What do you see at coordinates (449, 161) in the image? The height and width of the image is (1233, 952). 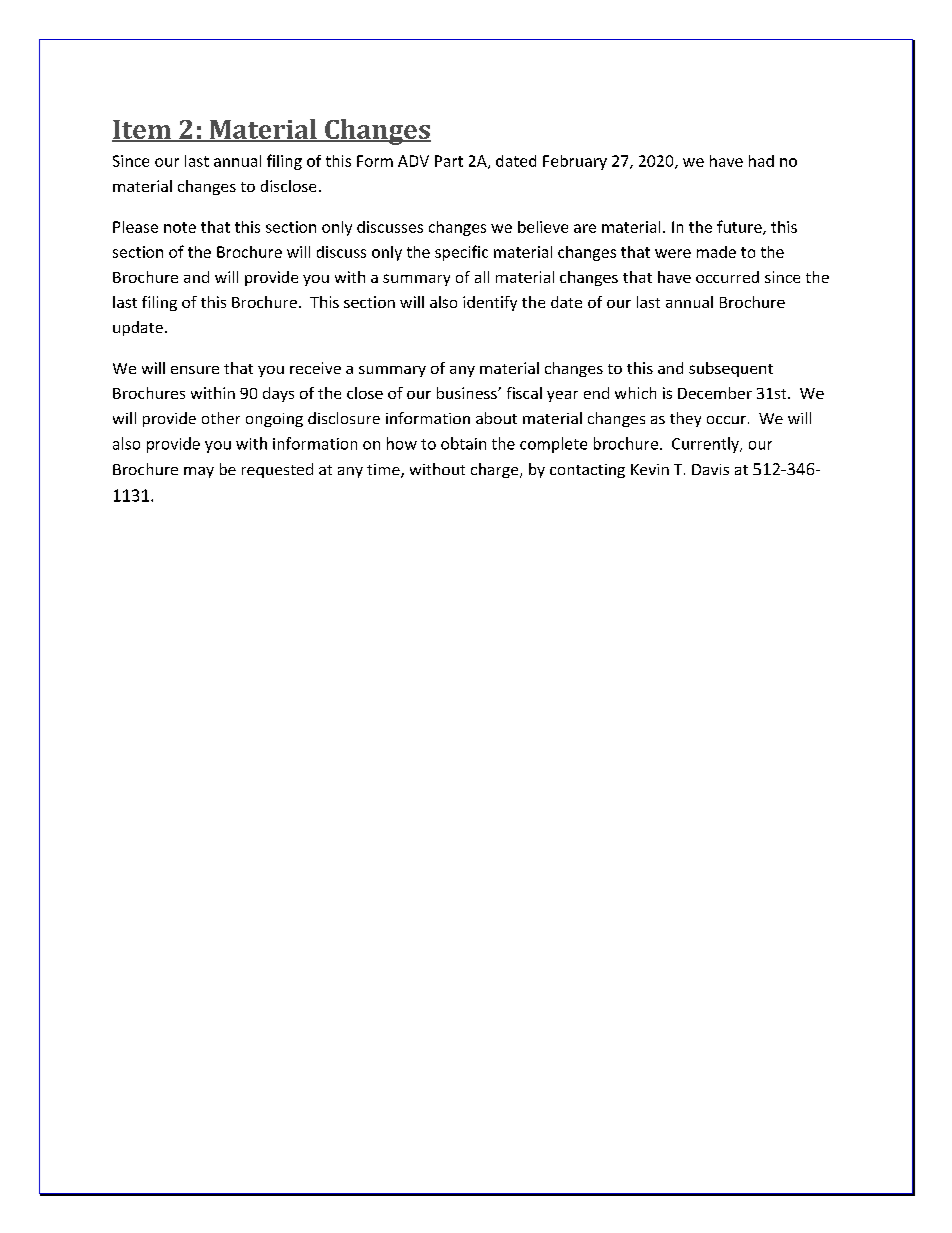 I see `Part` at bounding box center [449, 161].
